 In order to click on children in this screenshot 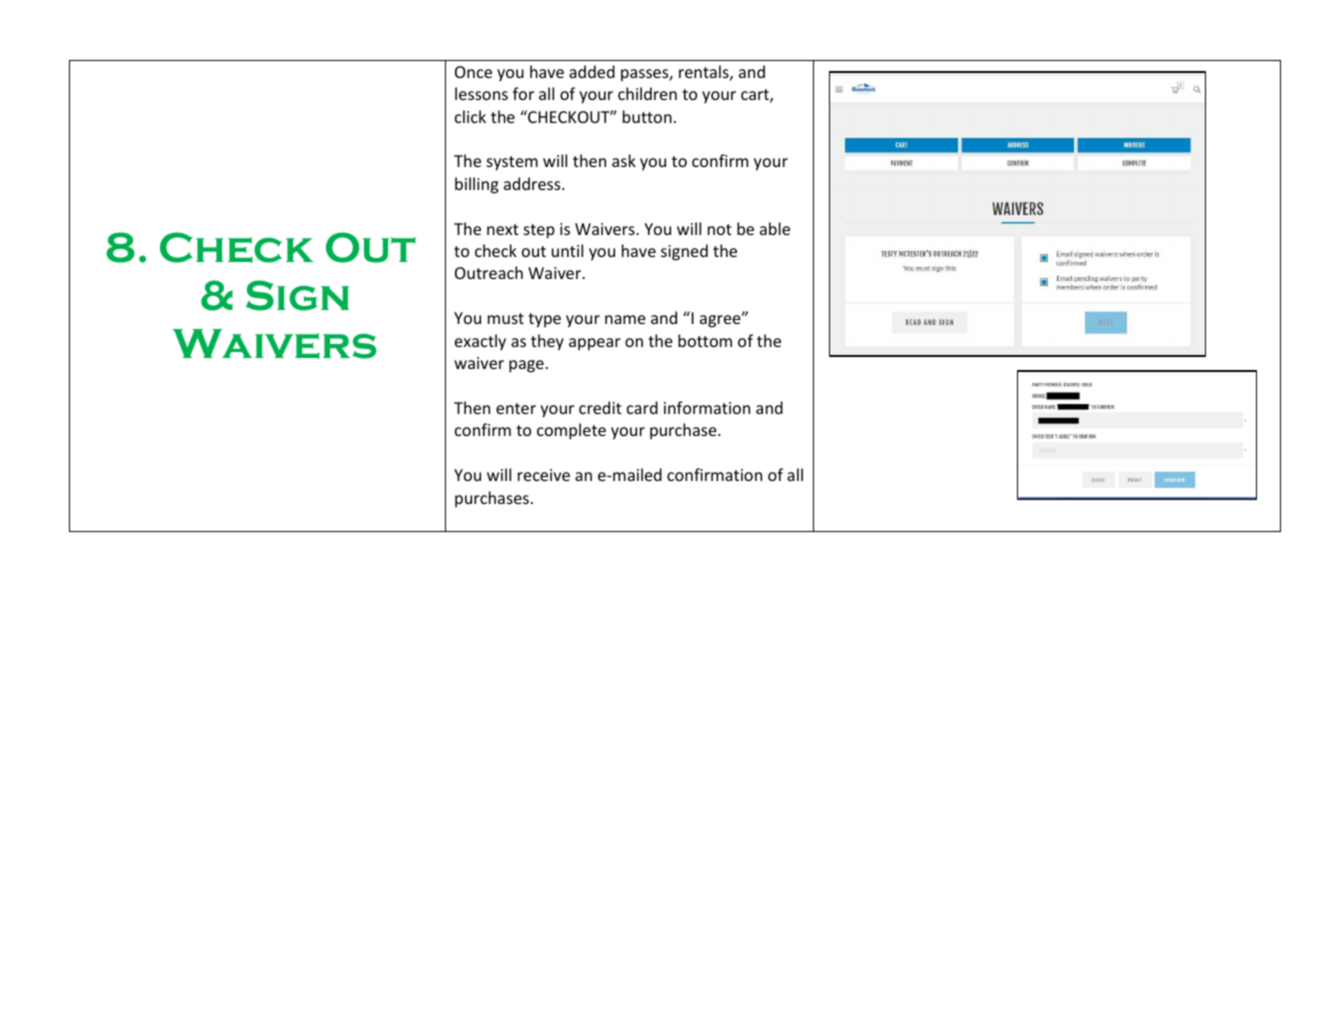, I will do `click(647, 93)`.
